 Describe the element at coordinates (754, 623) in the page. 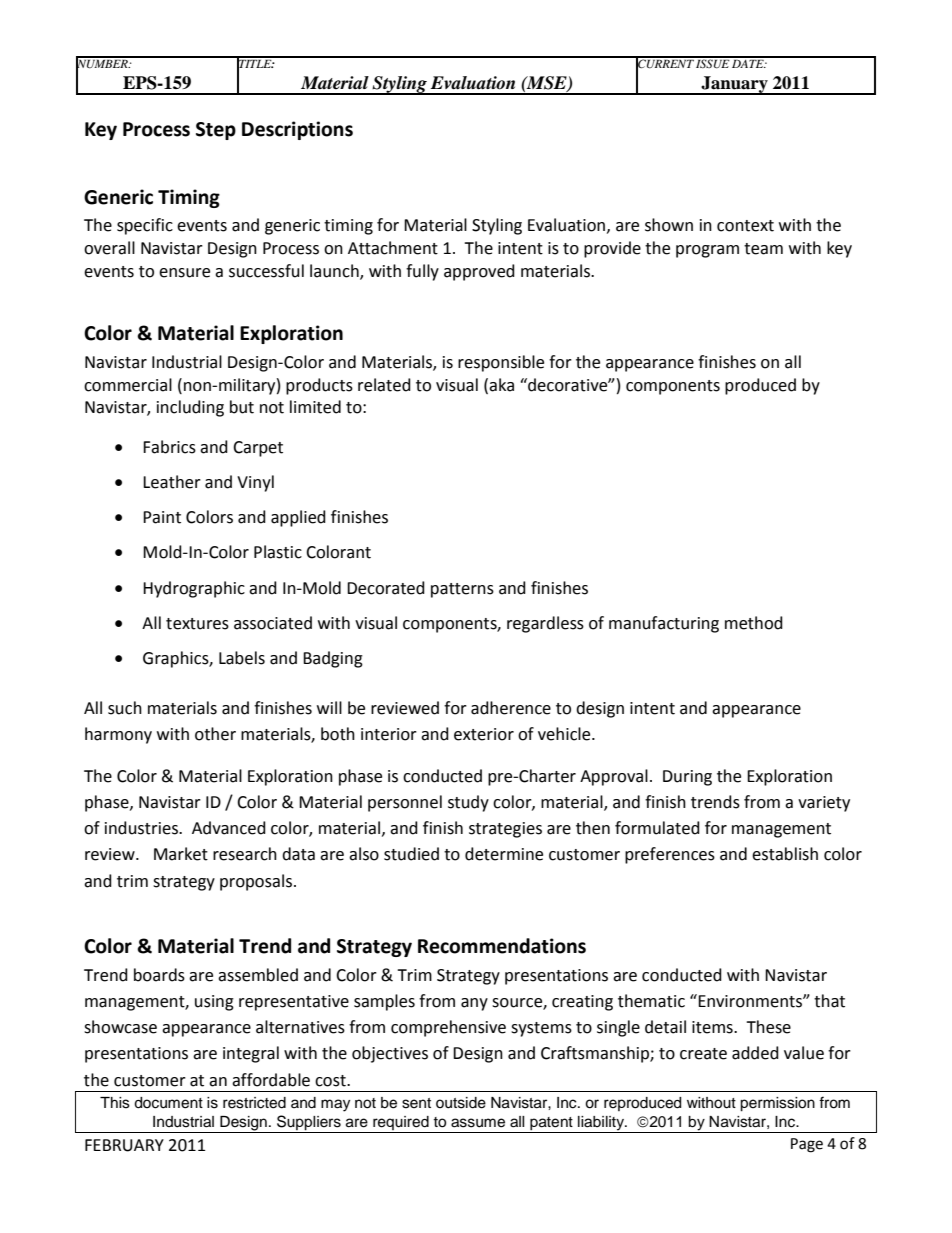

I see `method` at that location.
